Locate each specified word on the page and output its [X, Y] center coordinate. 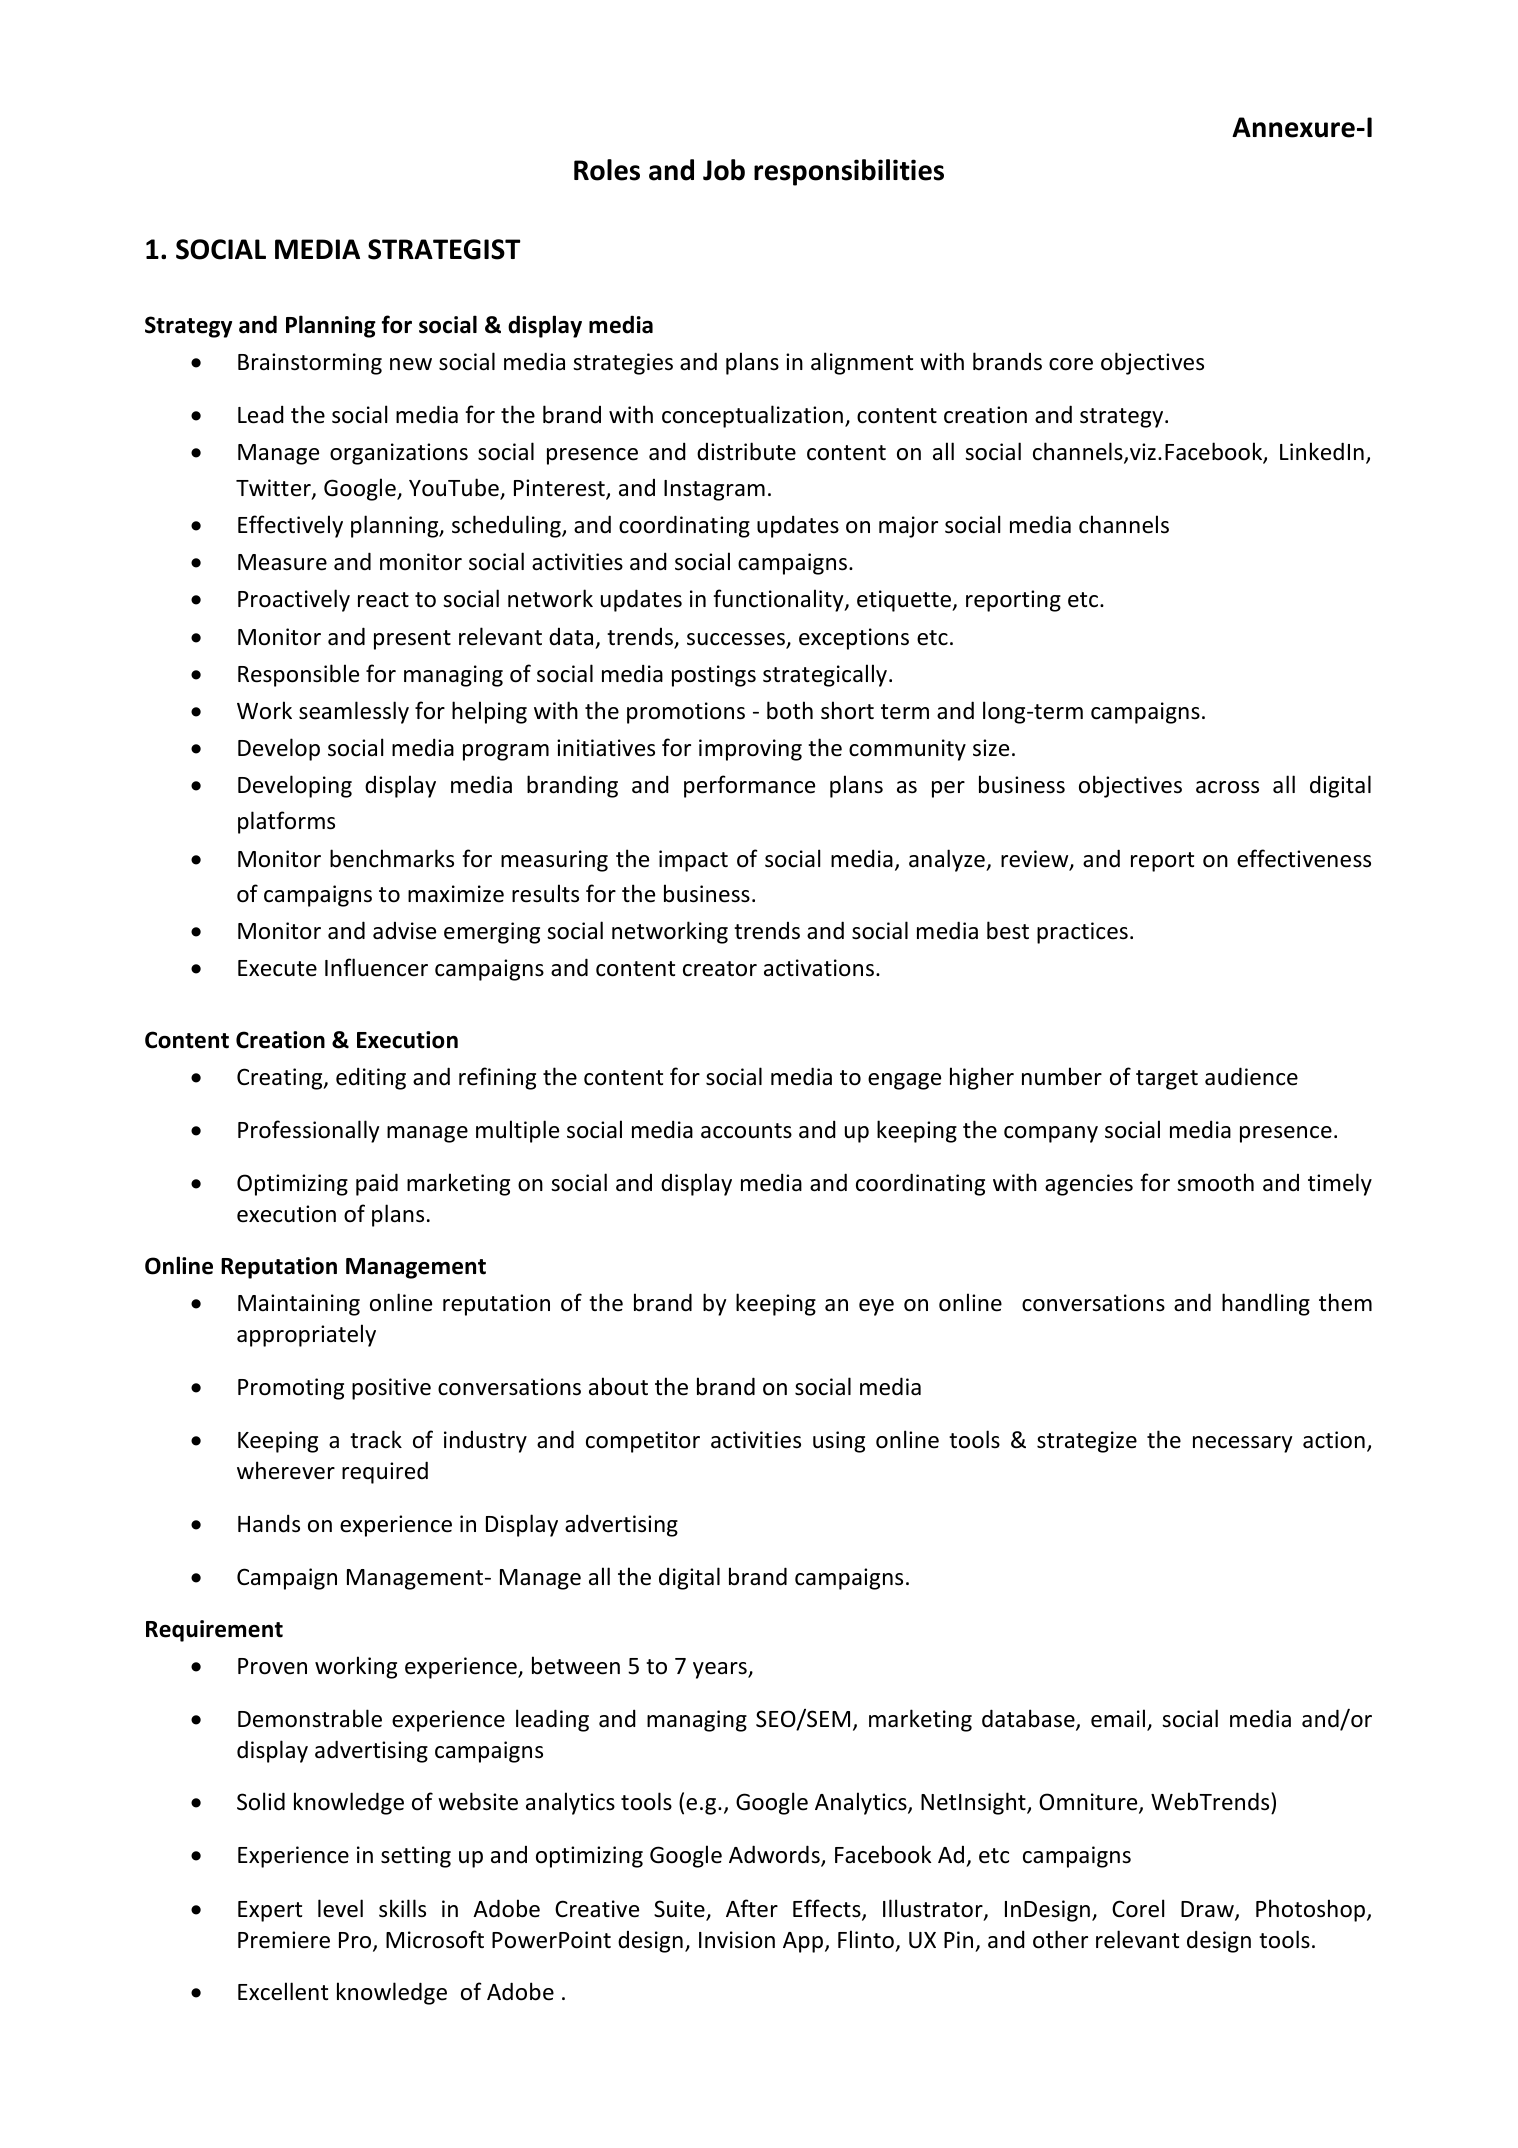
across [1227, 787]
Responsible [298, 675]
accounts [746, 1131]
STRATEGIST [444, 249]
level [340, 1908]
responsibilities [849, 172]
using [839, 1442]
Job [724, 170]
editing [371, 1078]
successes [737, 640]
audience [1251, 1076]
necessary [1242, 1444]
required [385, 1472]
